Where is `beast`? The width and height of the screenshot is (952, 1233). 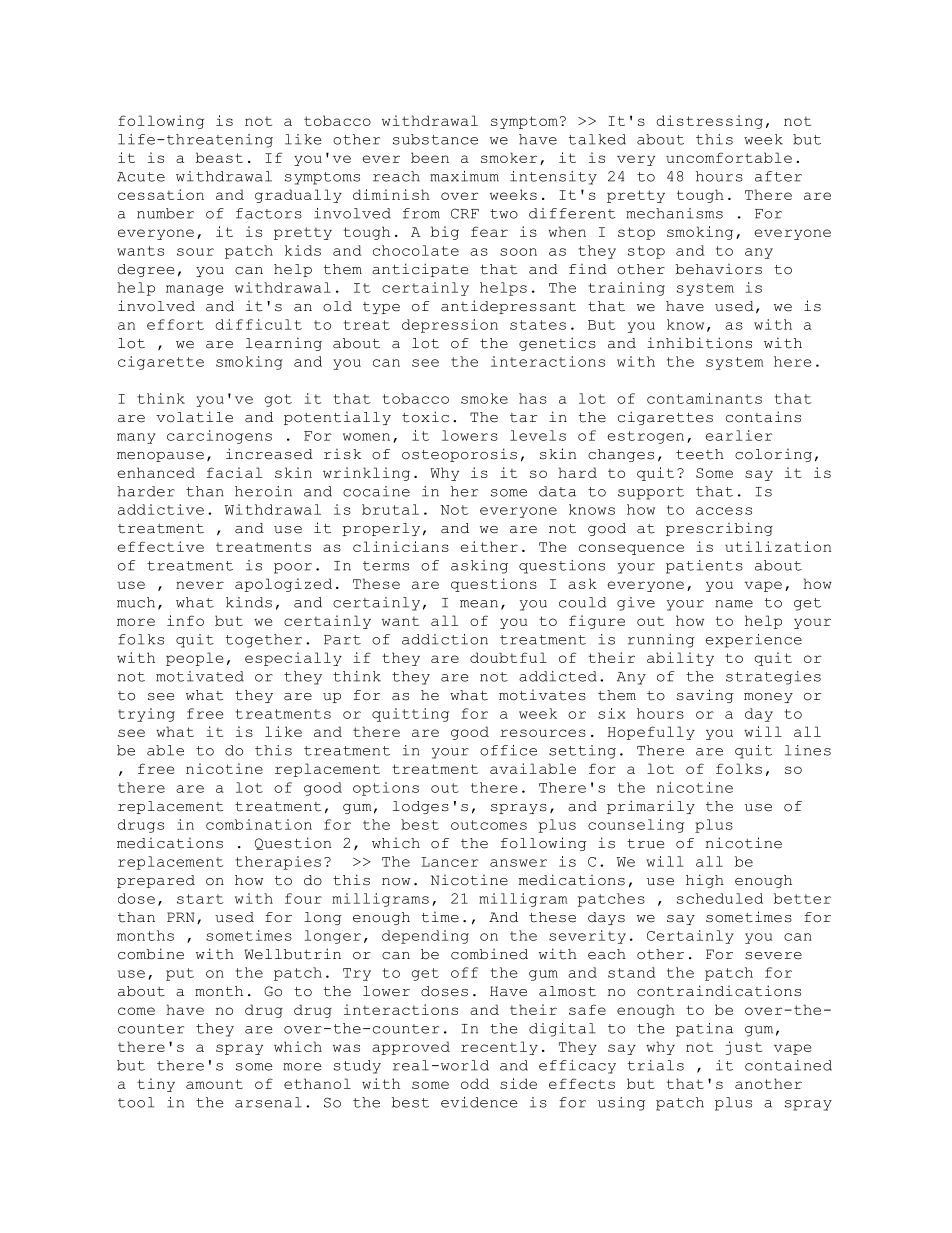
beast is located at coordinates (219, 157).
